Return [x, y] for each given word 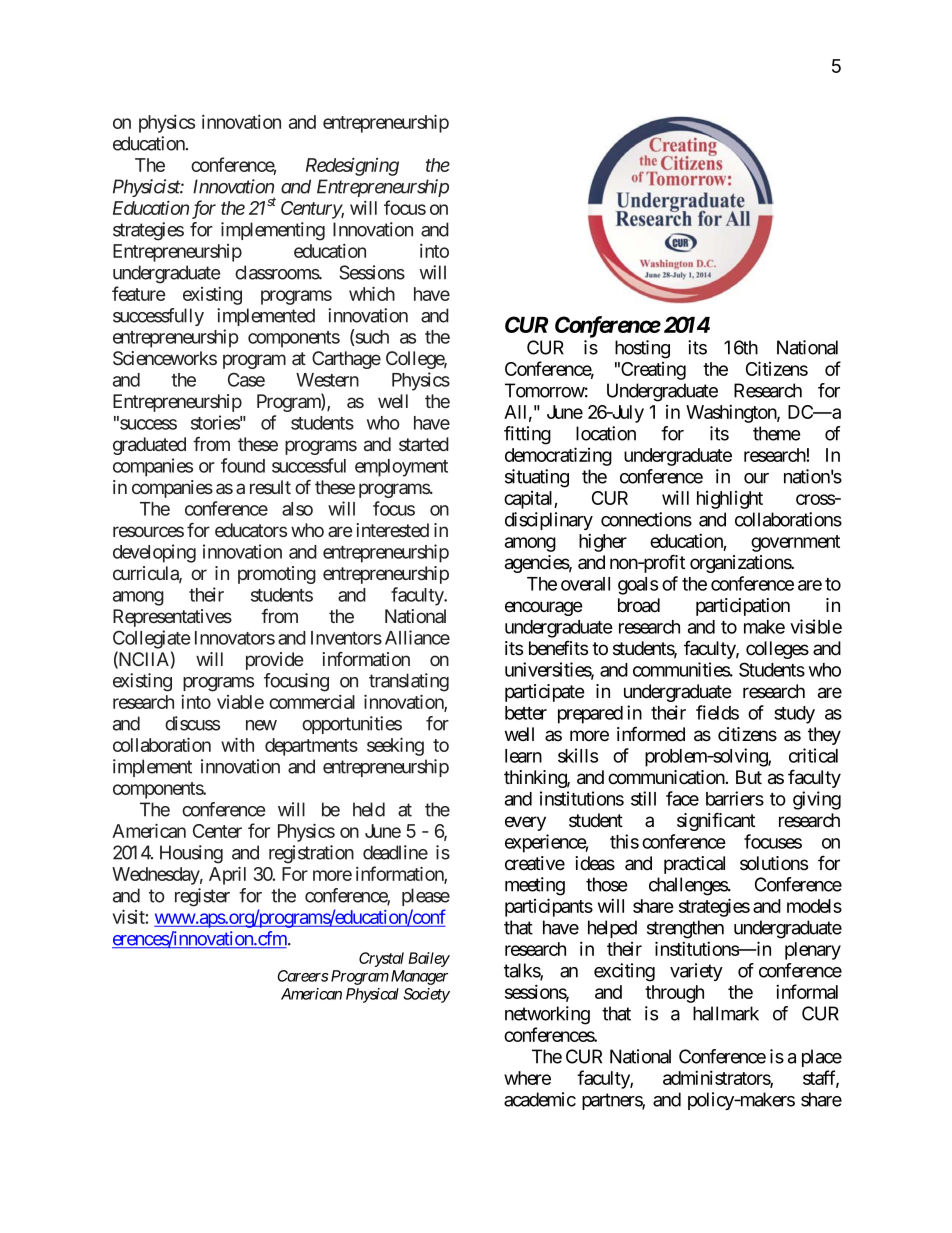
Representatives [172, 618]
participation [743, 607]
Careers [303, 976]
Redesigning [352, 166]
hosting [642, 349]
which [372, 293]
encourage [544, 608]
